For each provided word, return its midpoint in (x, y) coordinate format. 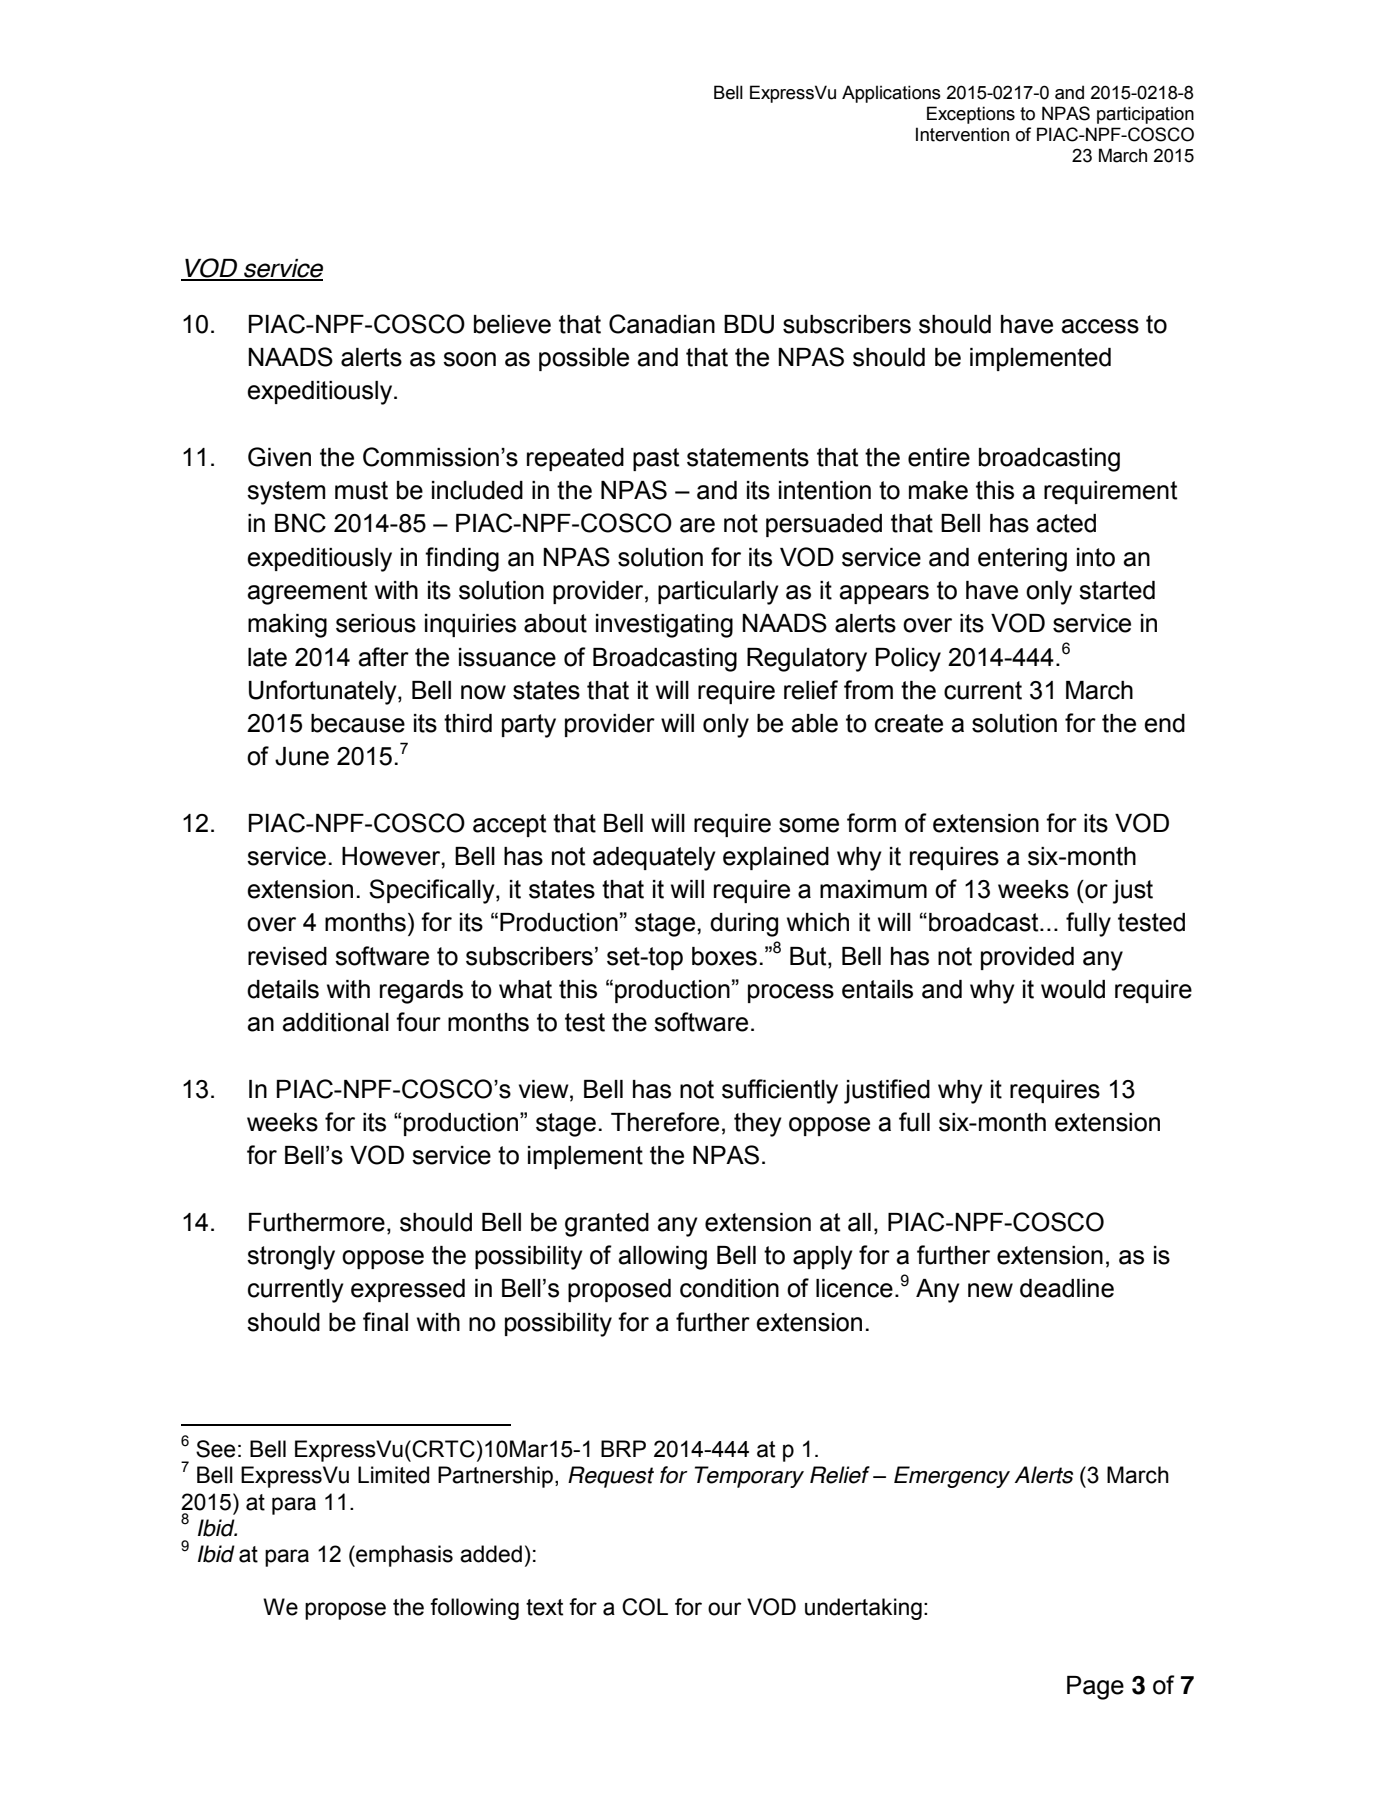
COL (645, 1607)
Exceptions (971, 115)
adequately (654, 859)
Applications (891, 94)
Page (1095, 1688)
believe (512, 324)
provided (1027, 958)
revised (287, 956)
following (474, 1609)
